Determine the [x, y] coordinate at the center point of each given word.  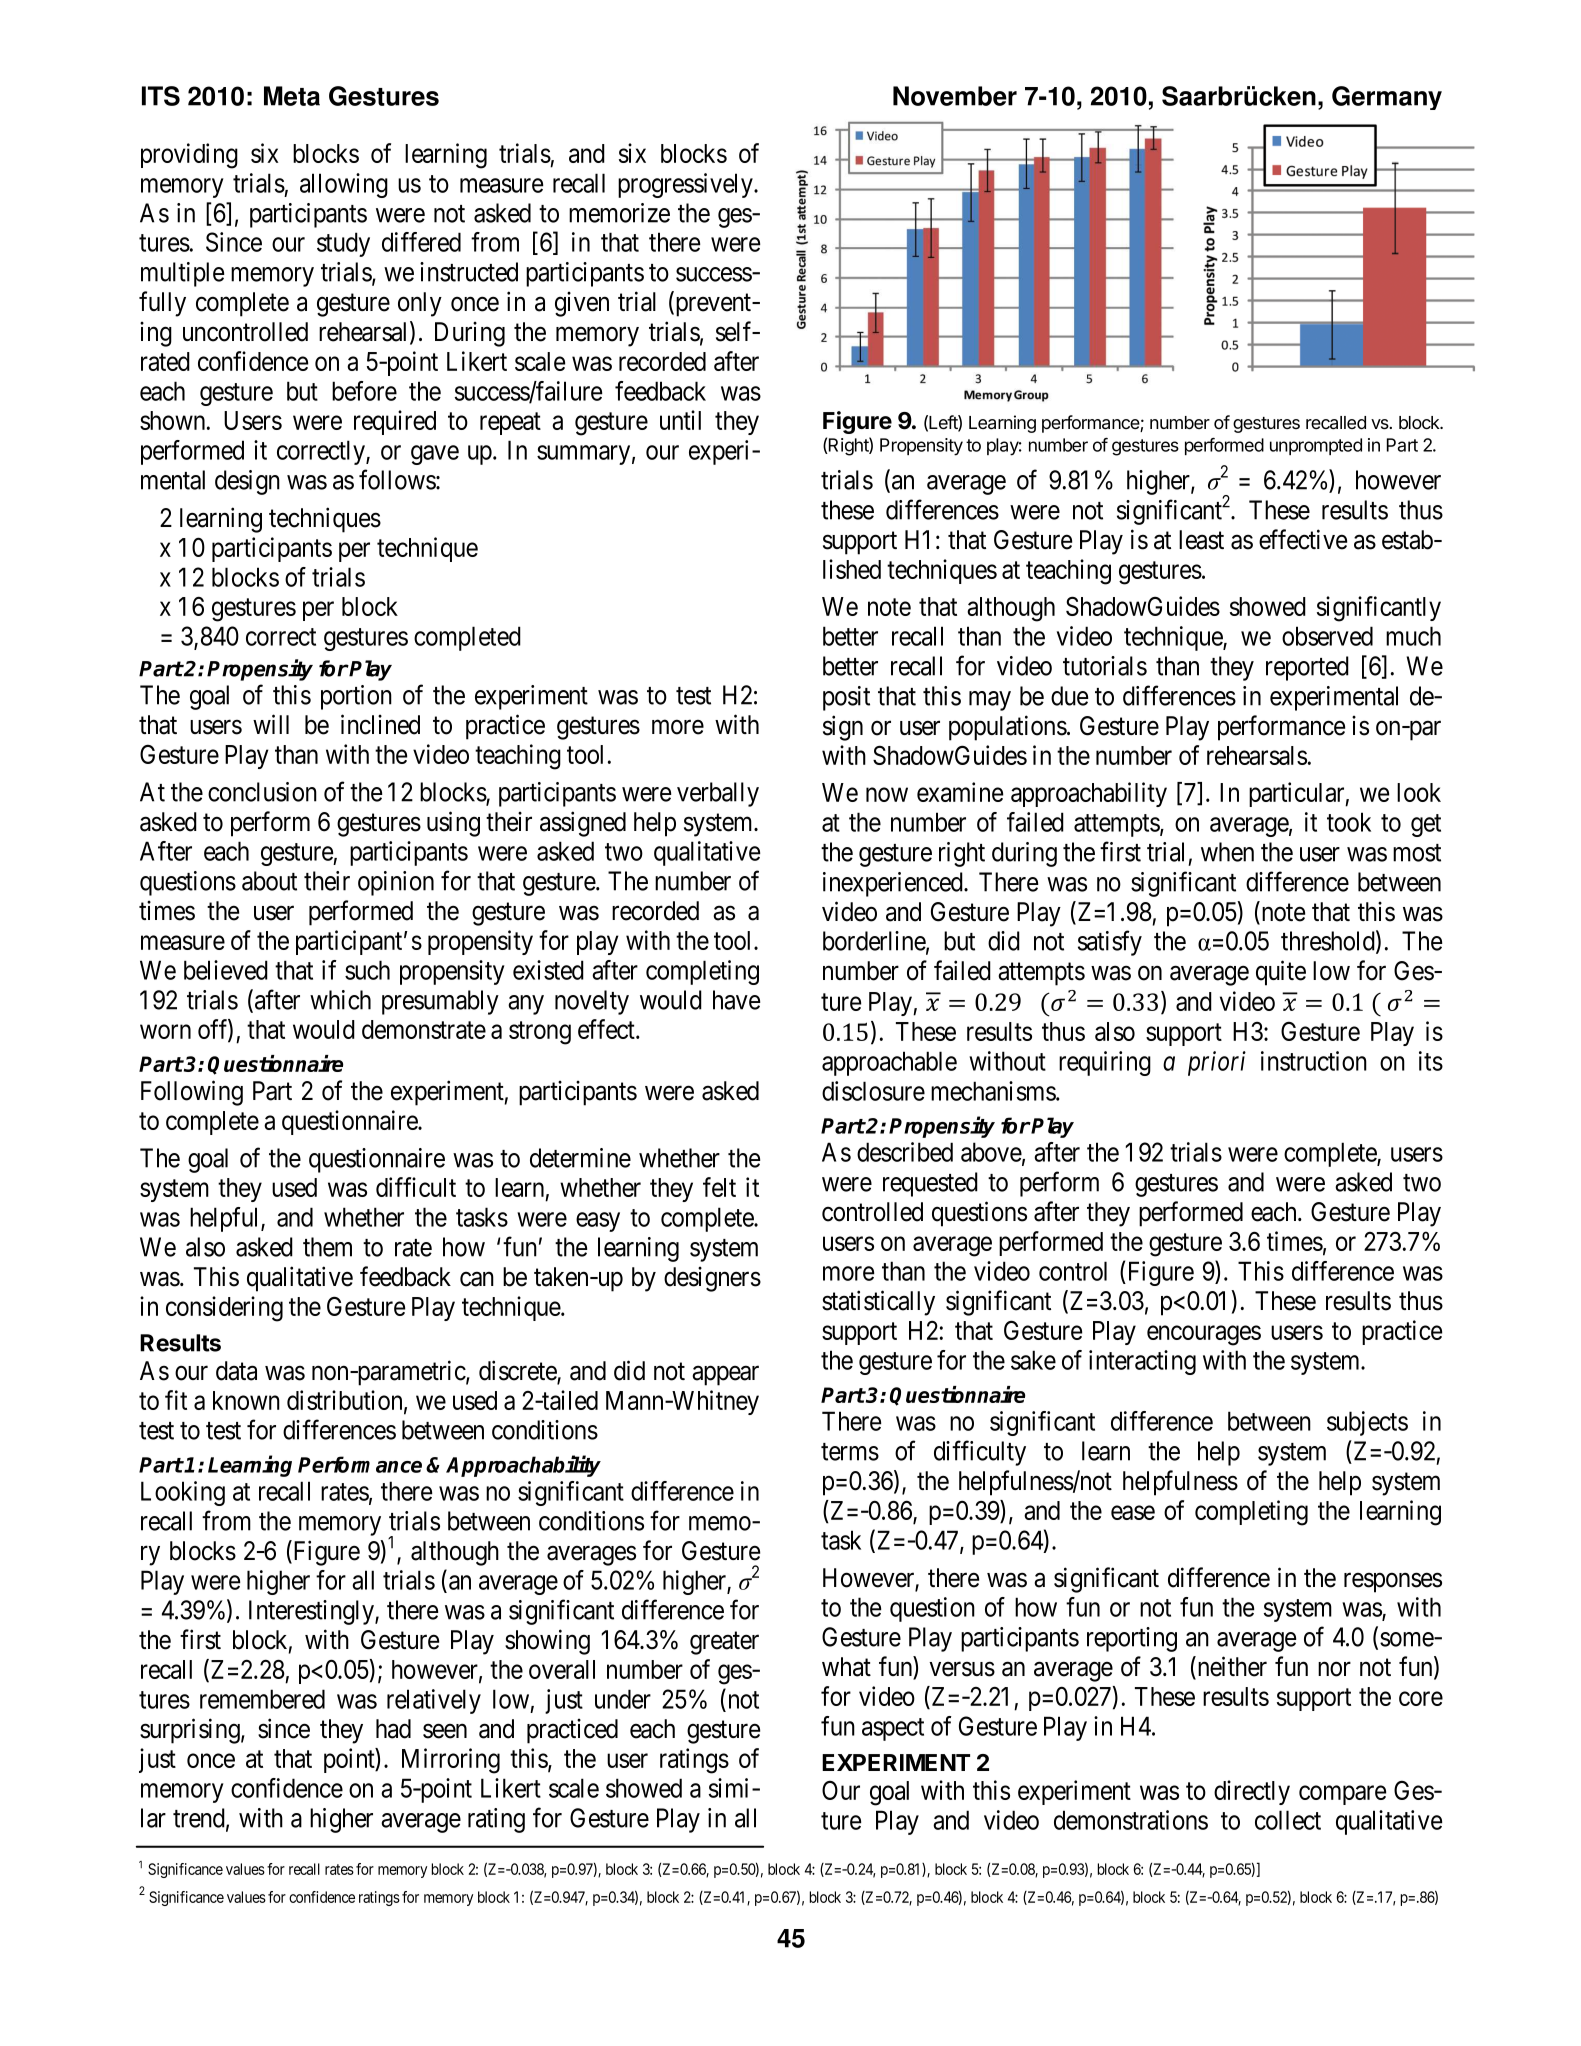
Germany [1387, 98]
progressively [686, 185]
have [736, 1000]
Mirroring [451, 1761]
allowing [344, 185]
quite [1281, 973]
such [367, 970]
